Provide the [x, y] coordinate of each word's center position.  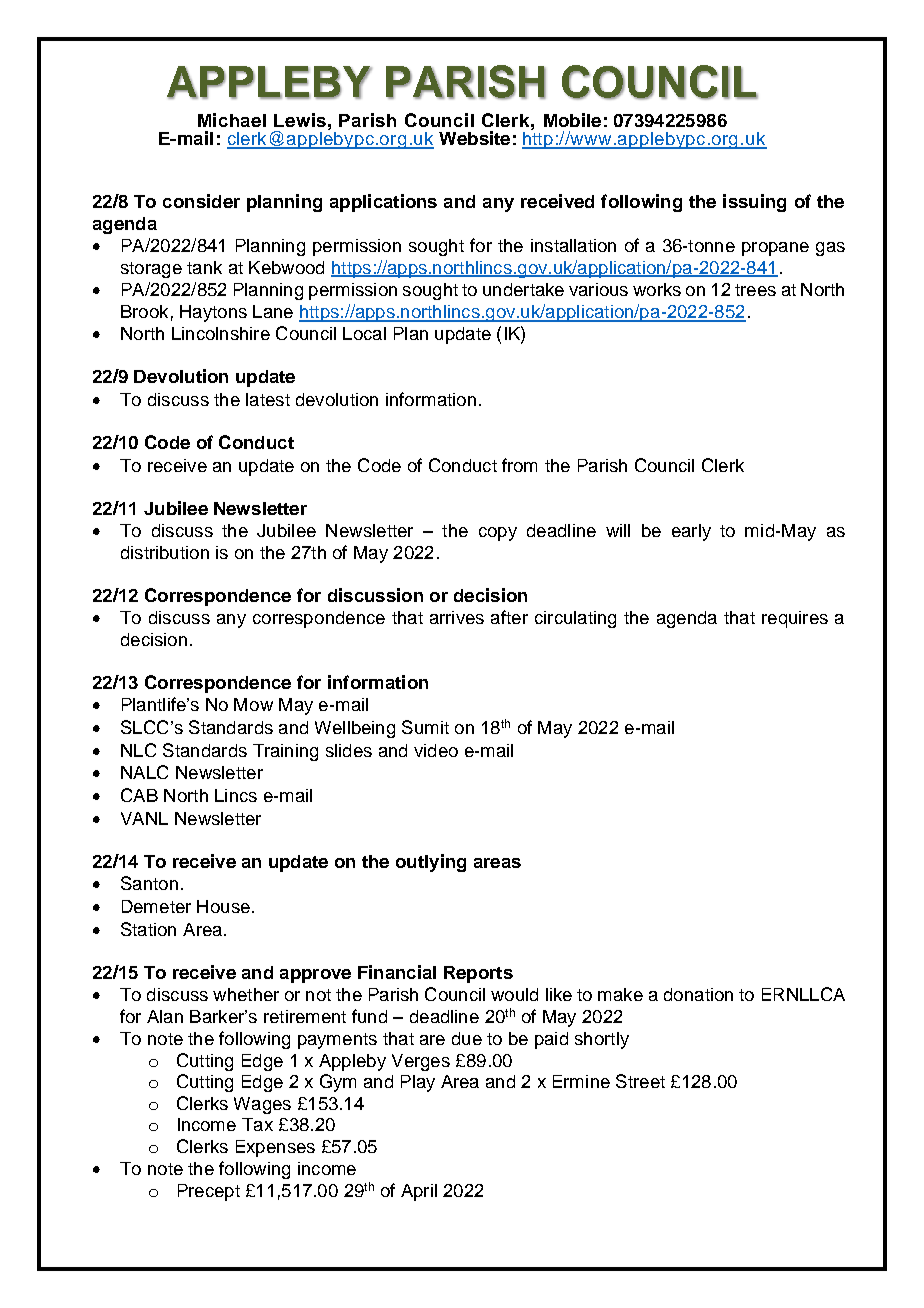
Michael [232, 120]
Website [474, 138]
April [419, 1192]
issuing [754, 203]
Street [640, 1081]
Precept [209, 1192]
